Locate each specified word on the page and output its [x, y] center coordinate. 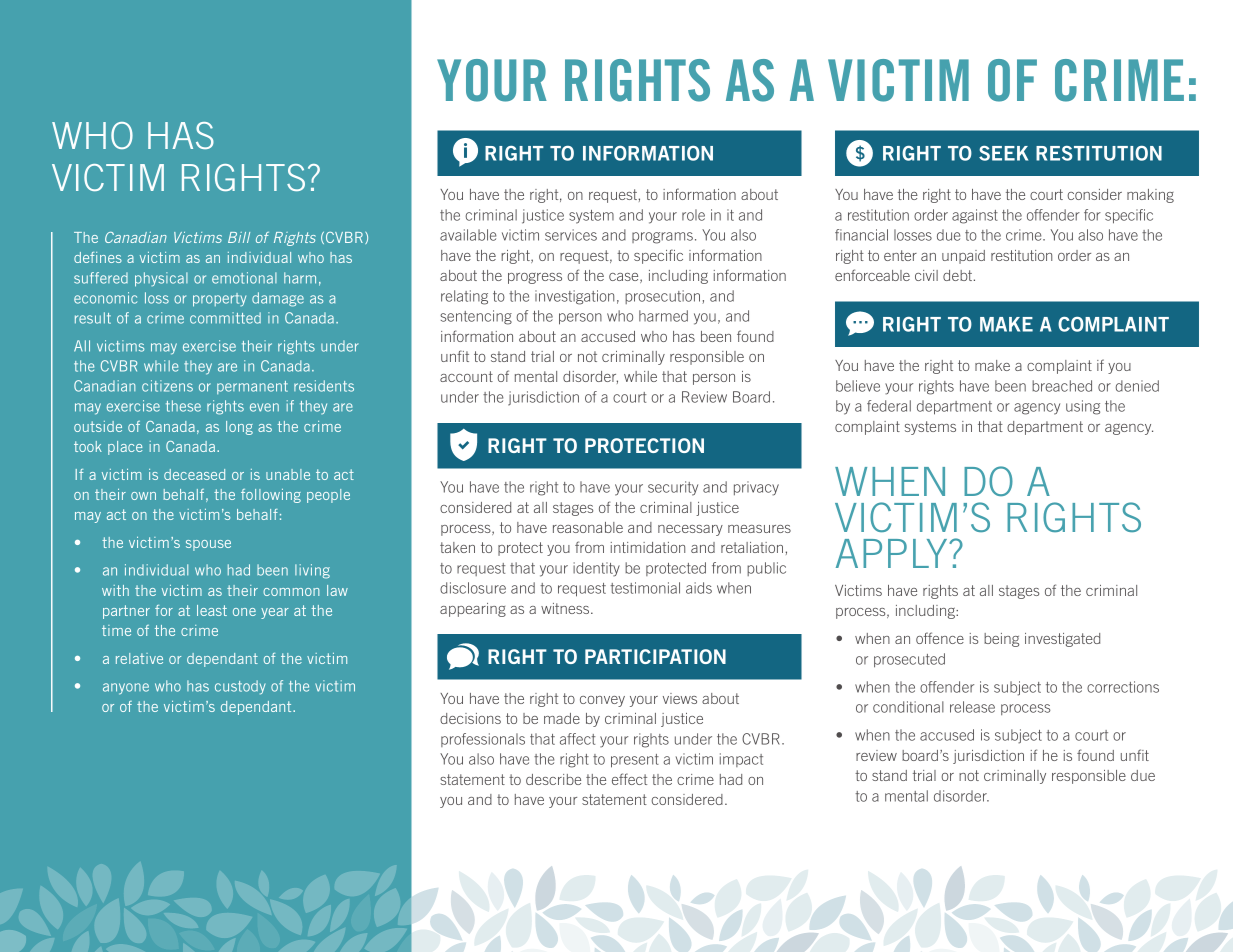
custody [240, 687]
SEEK [1003, 153]
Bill [239, 237]
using [1083, 407]
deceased [194, 474]
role [693, 215]
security [673, 488]
